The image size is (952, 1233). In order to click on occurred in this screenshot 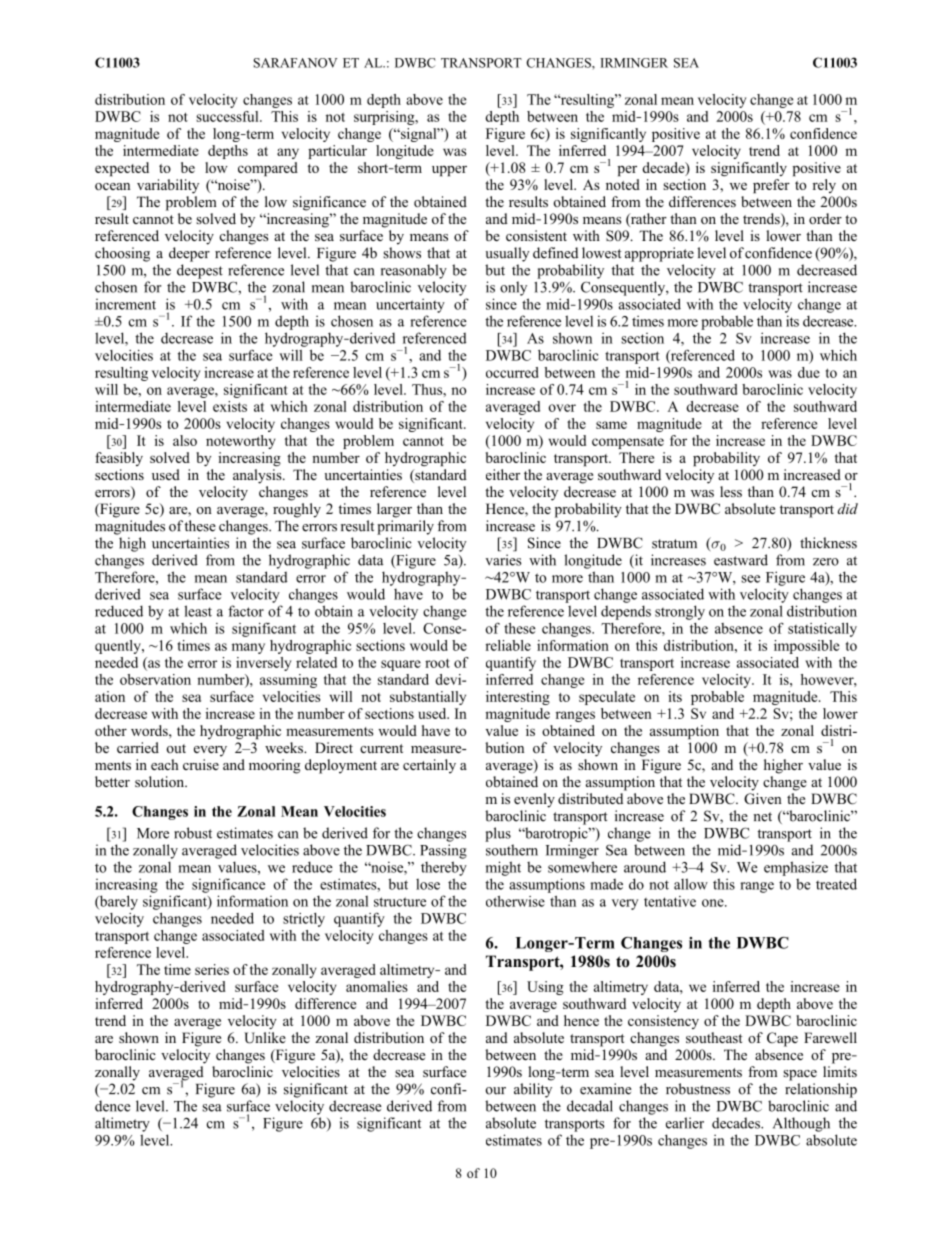, I will do `click(512, 372)`.
